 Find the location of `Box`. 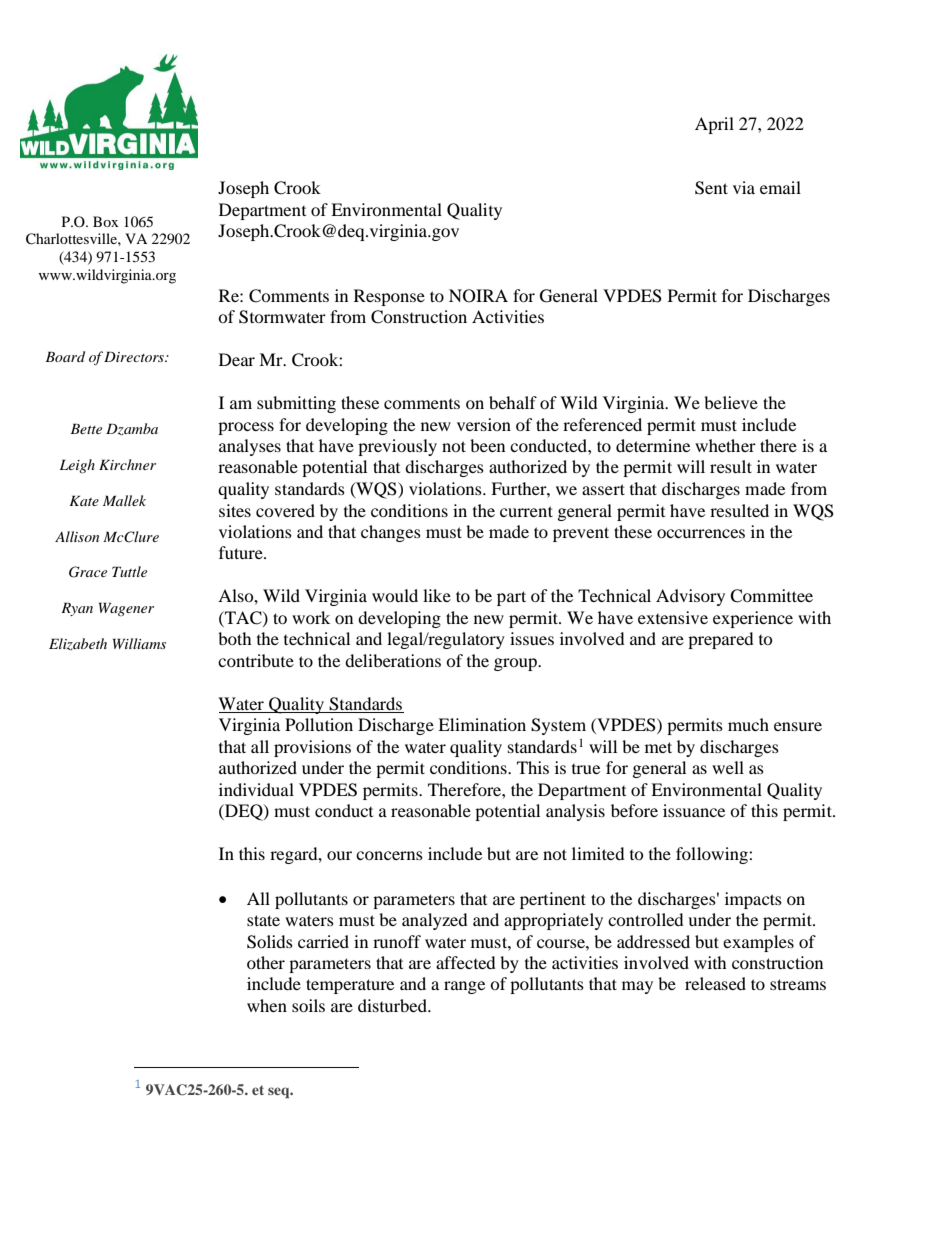

Box is located at coordinates (106, 221).
